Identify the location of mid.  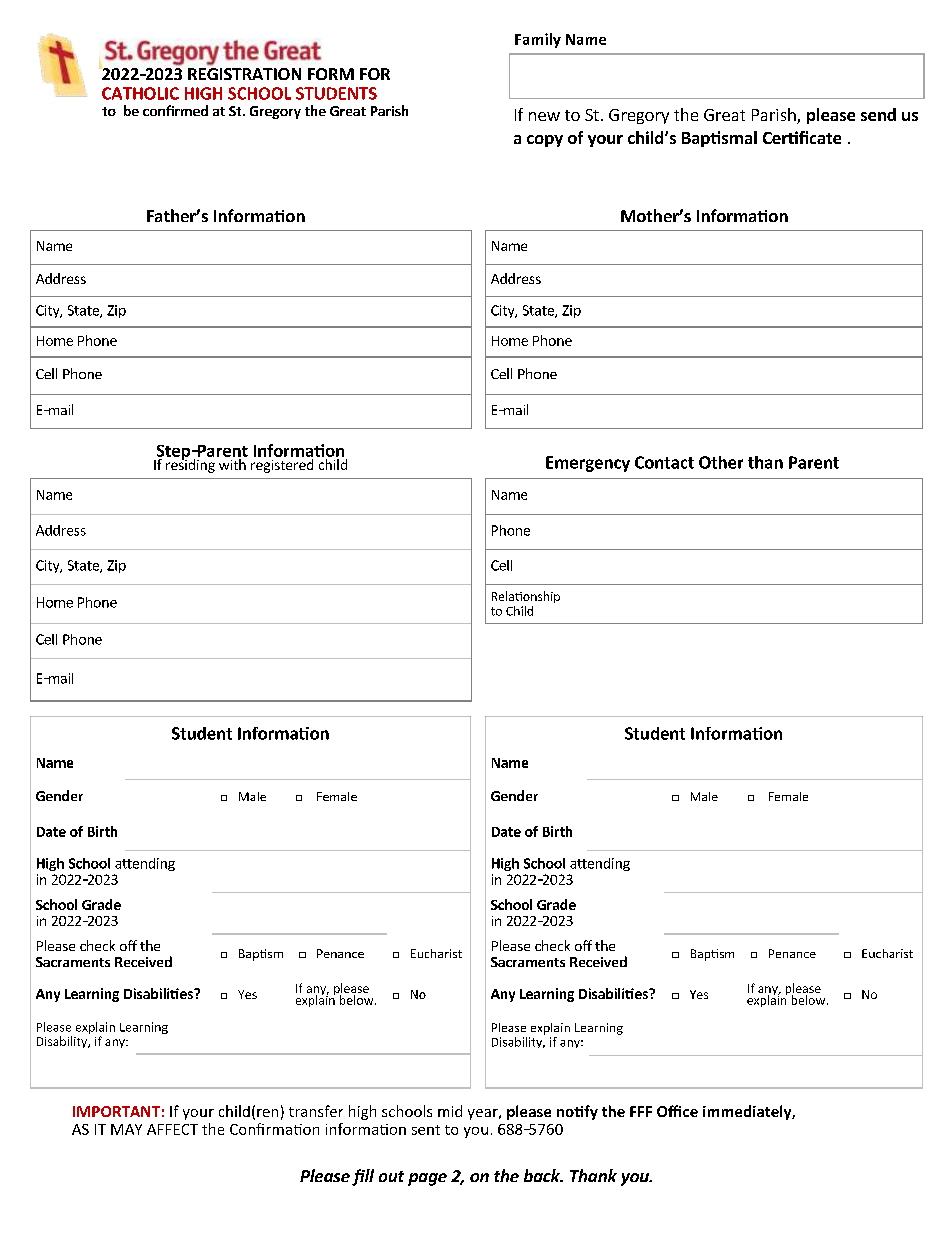
(450, 1111).
